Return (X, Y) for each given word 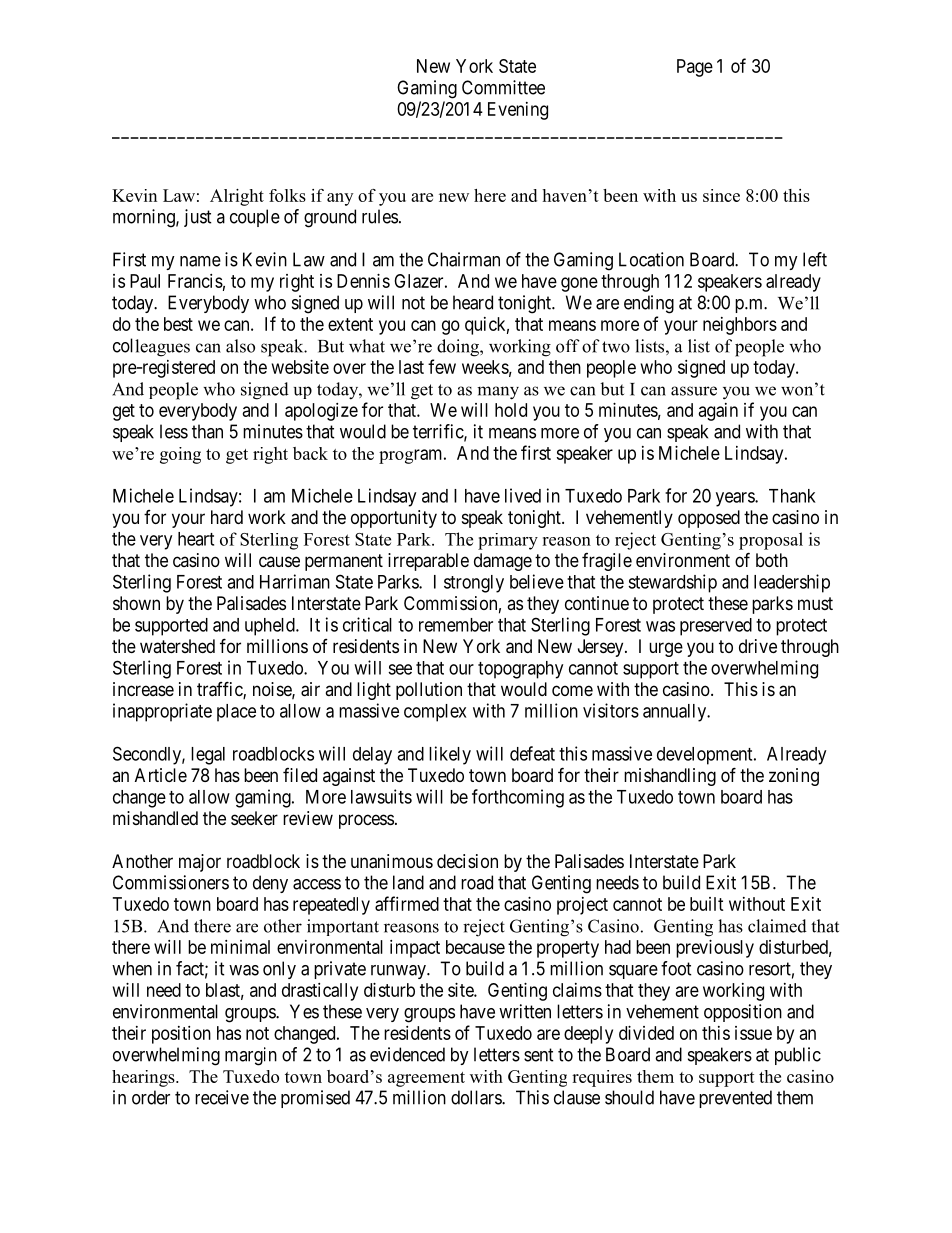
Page (695, 68)
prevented (735, 1099)
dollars (477, 1097)
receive (222, 1097)
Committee (503, 87)
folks (287, 195)
